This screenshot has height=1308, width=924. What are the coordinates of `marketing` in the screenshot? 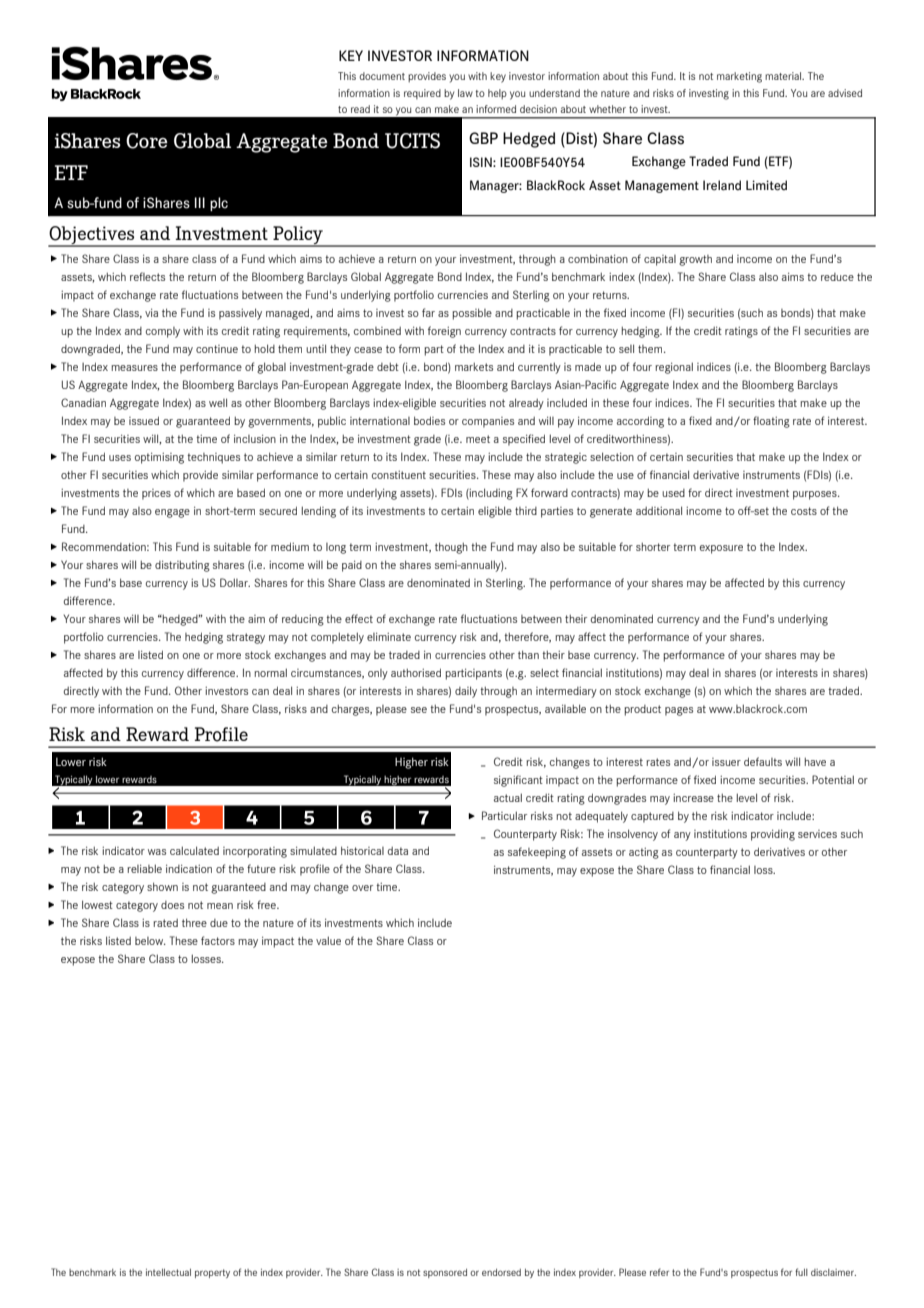 It's located at (739, 77).
